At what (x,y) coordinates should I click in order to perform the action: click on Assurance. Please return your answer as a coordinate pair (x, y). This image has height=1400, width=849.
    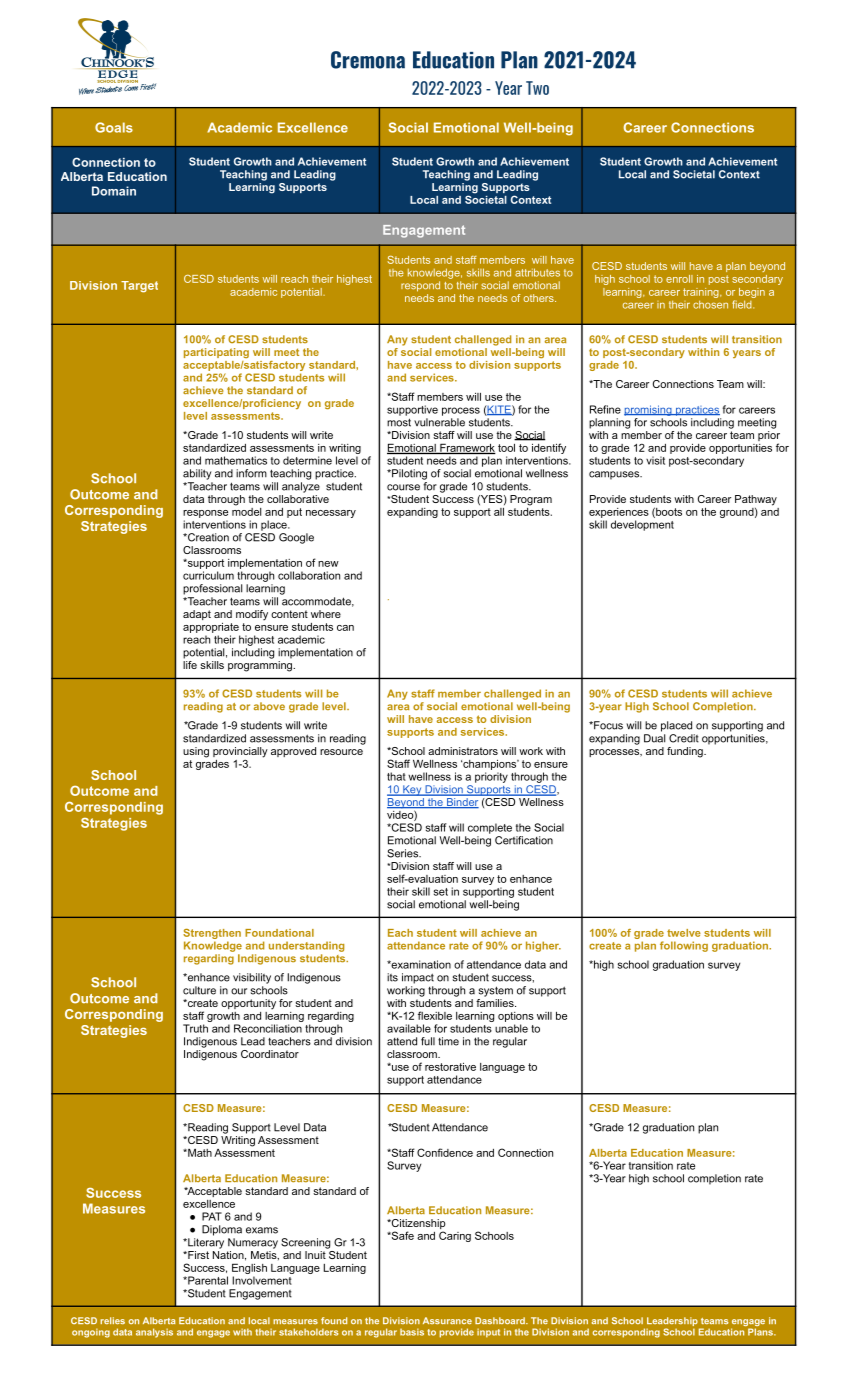
    Looking at the image, I should click on (447, 1320).
